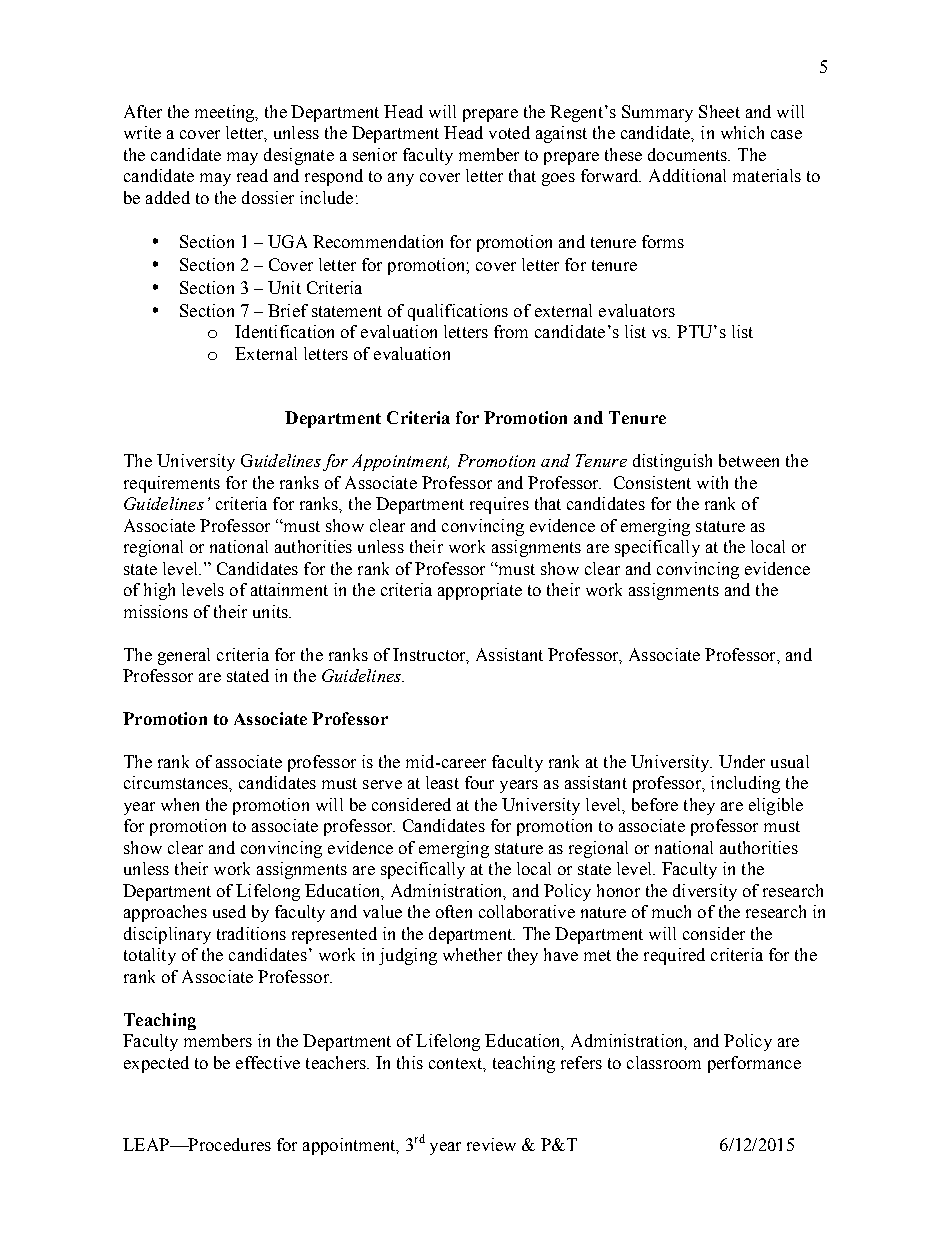 Image resolution: width=952 pixels, height=1233 pixels. Describe the element at coordinates (268, 1062) in the screenshot. I see `effective` at that location.
